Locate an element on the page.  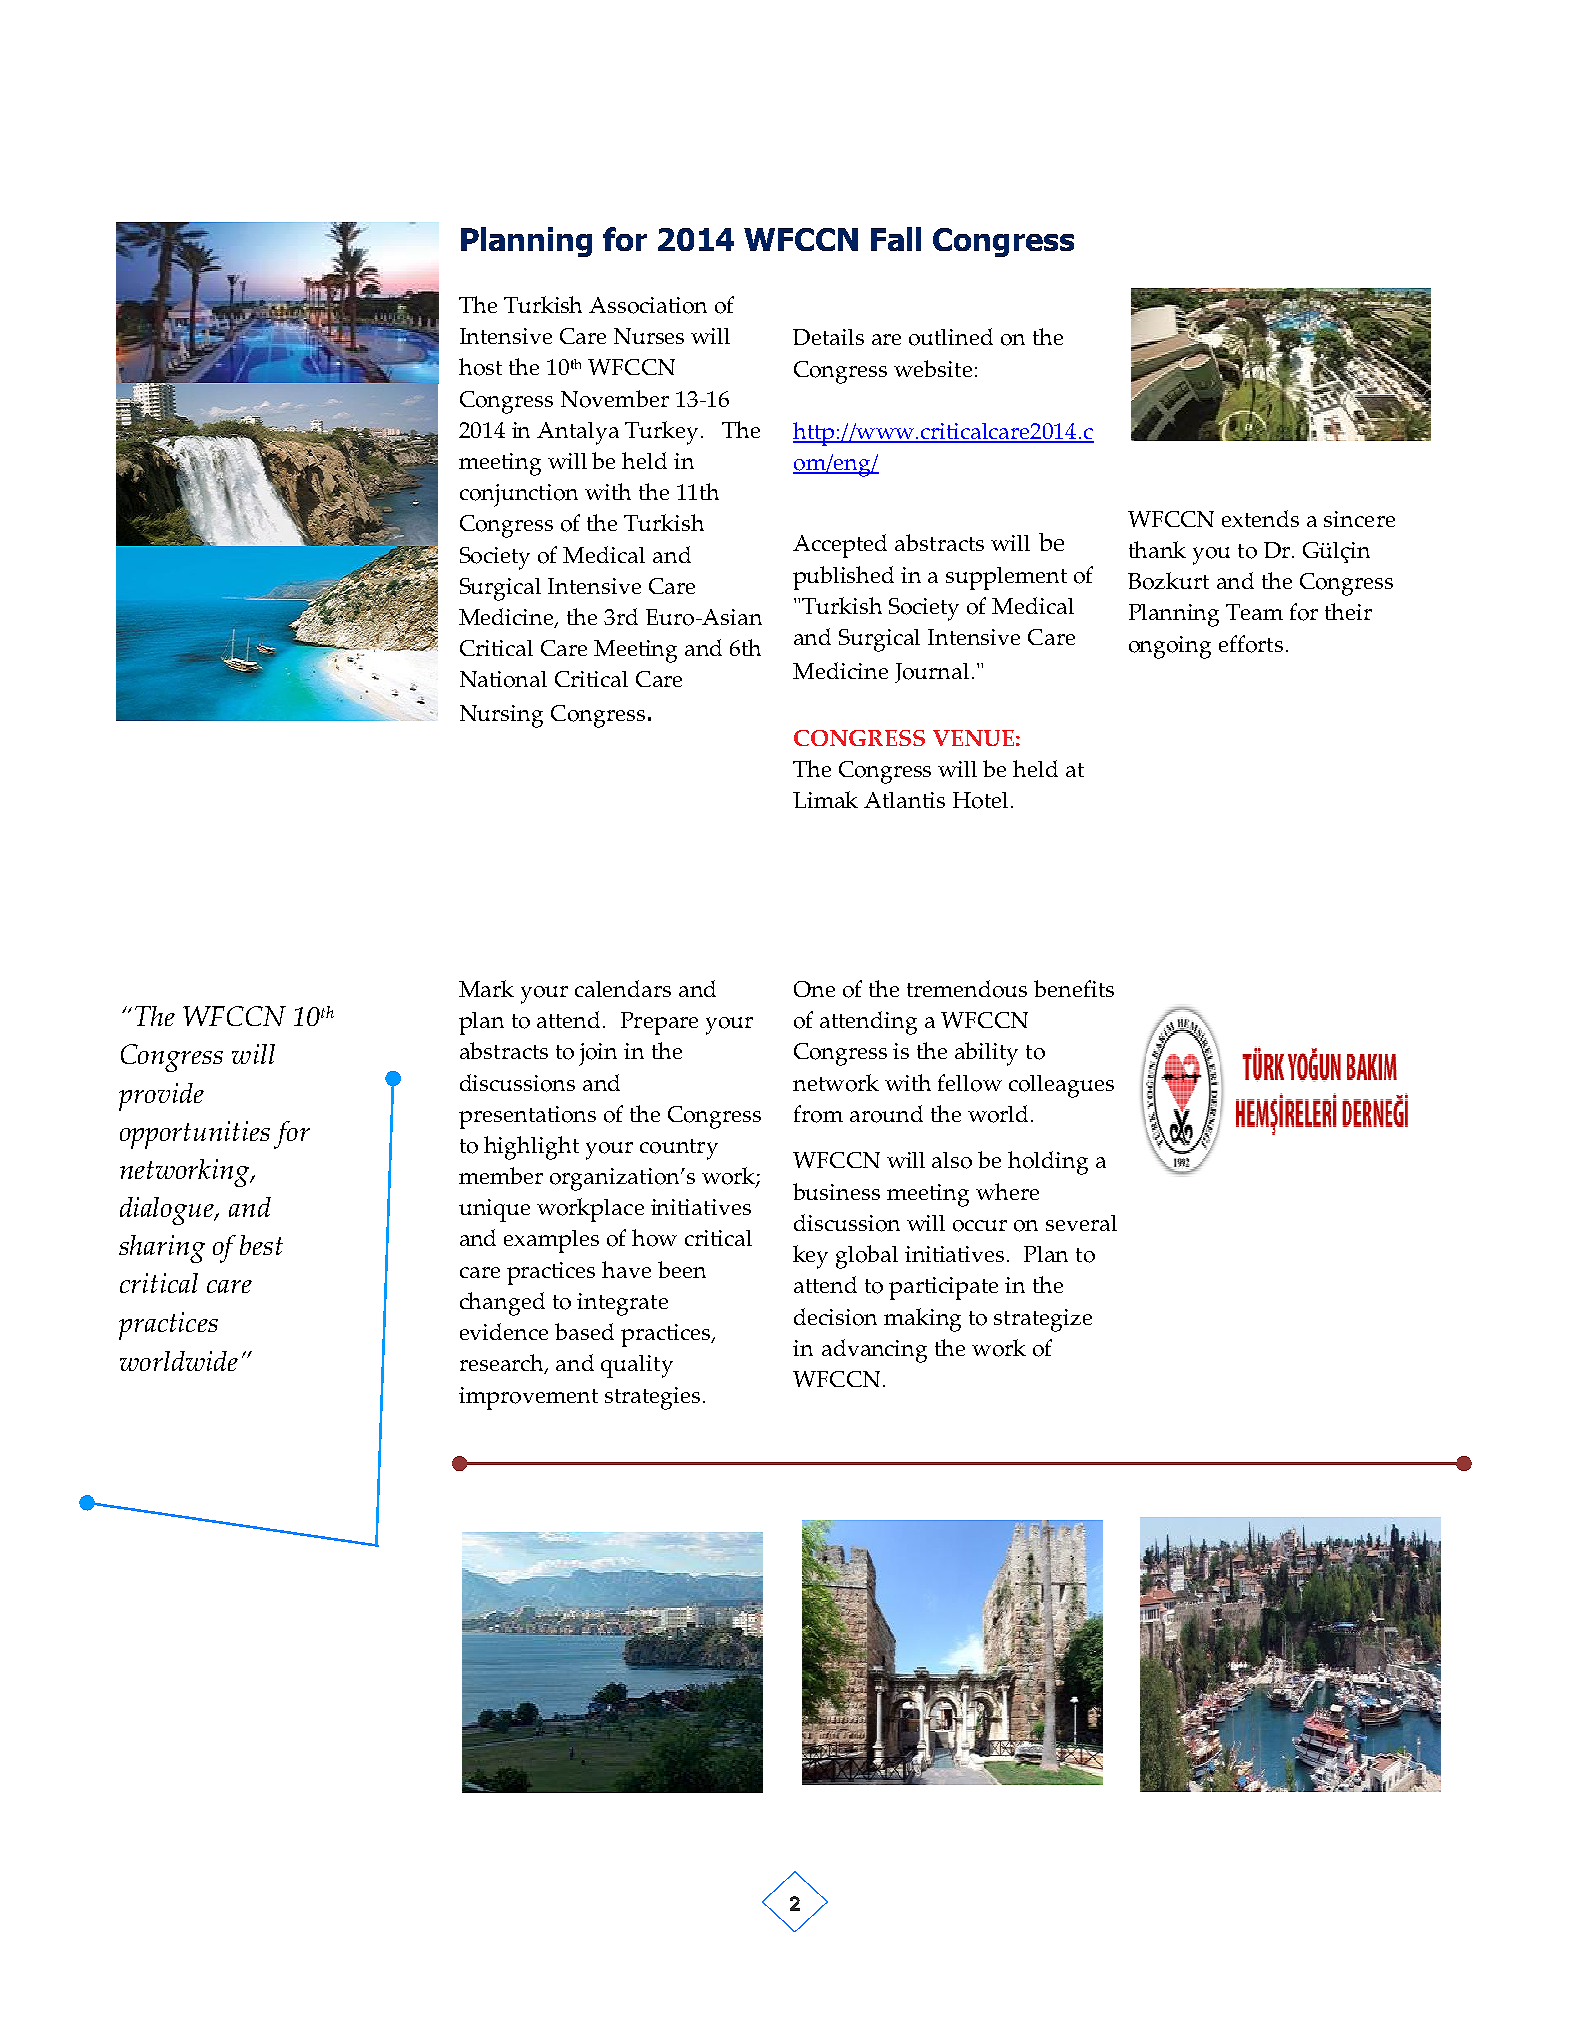
host is located at coordinates (480, 367).
